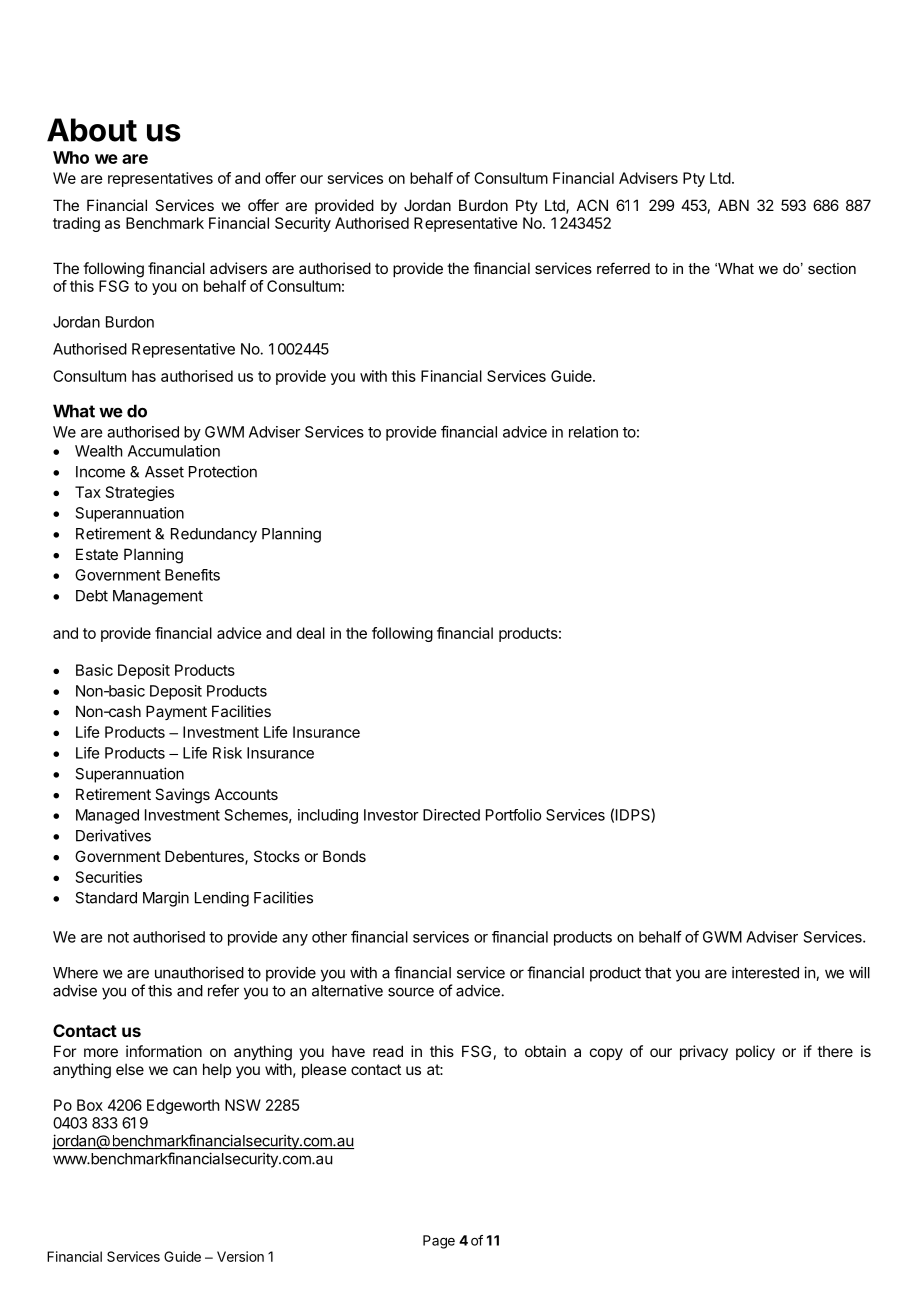 The image size is (924, 1308). Describe the element at coordinates (451, 815) in the screenshot. I see `Directed` at that location.
